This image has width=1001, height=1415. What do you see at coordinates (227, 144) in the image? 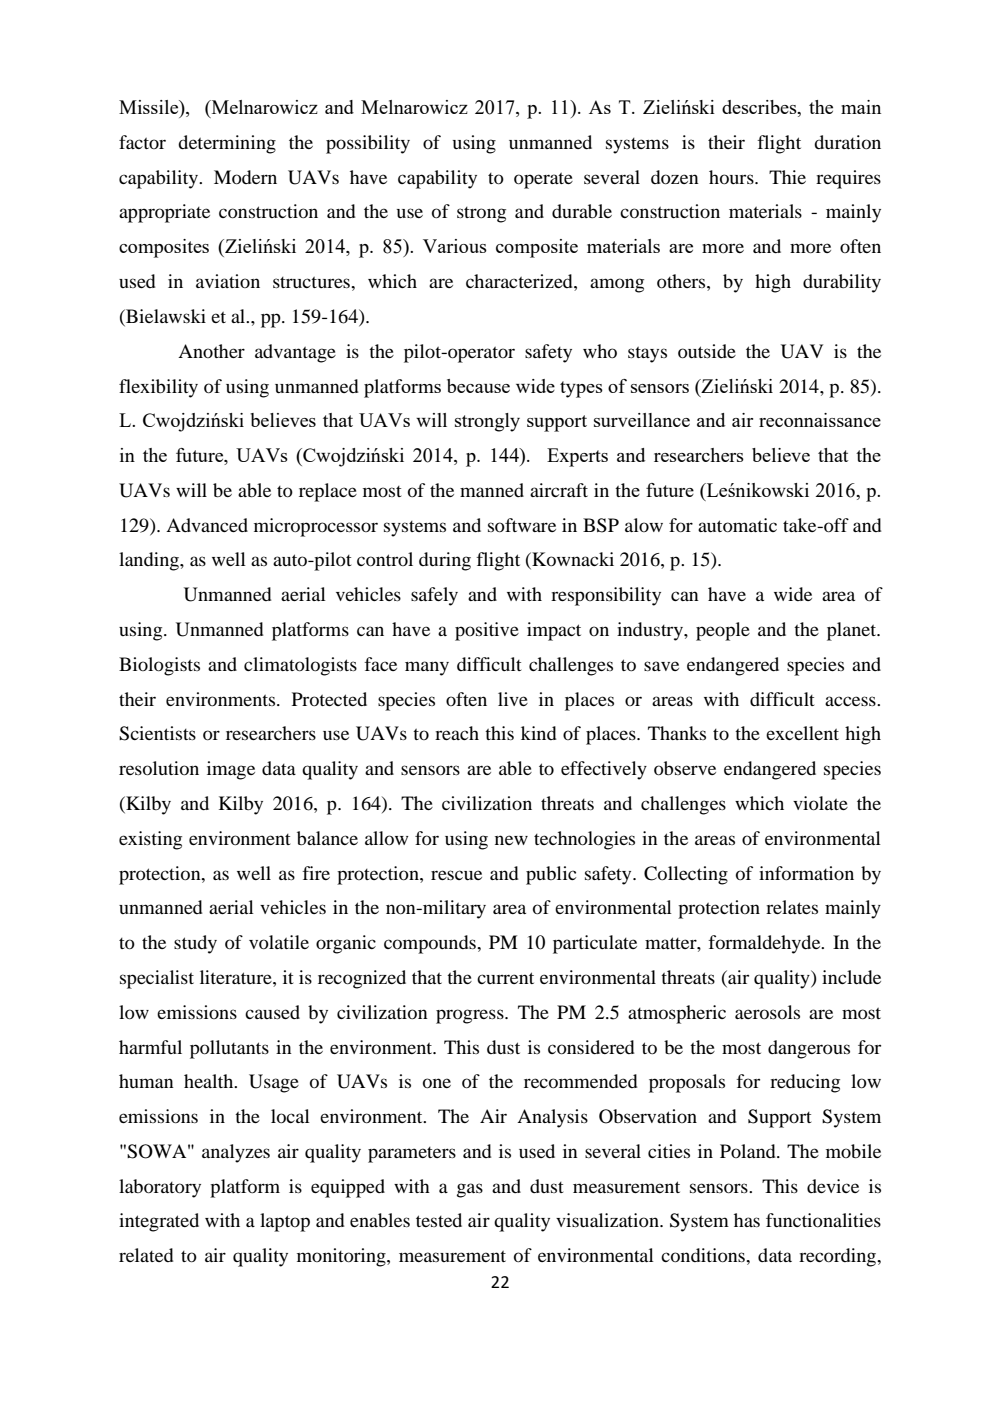
I see `determining` at bounding box center [227, 144].
